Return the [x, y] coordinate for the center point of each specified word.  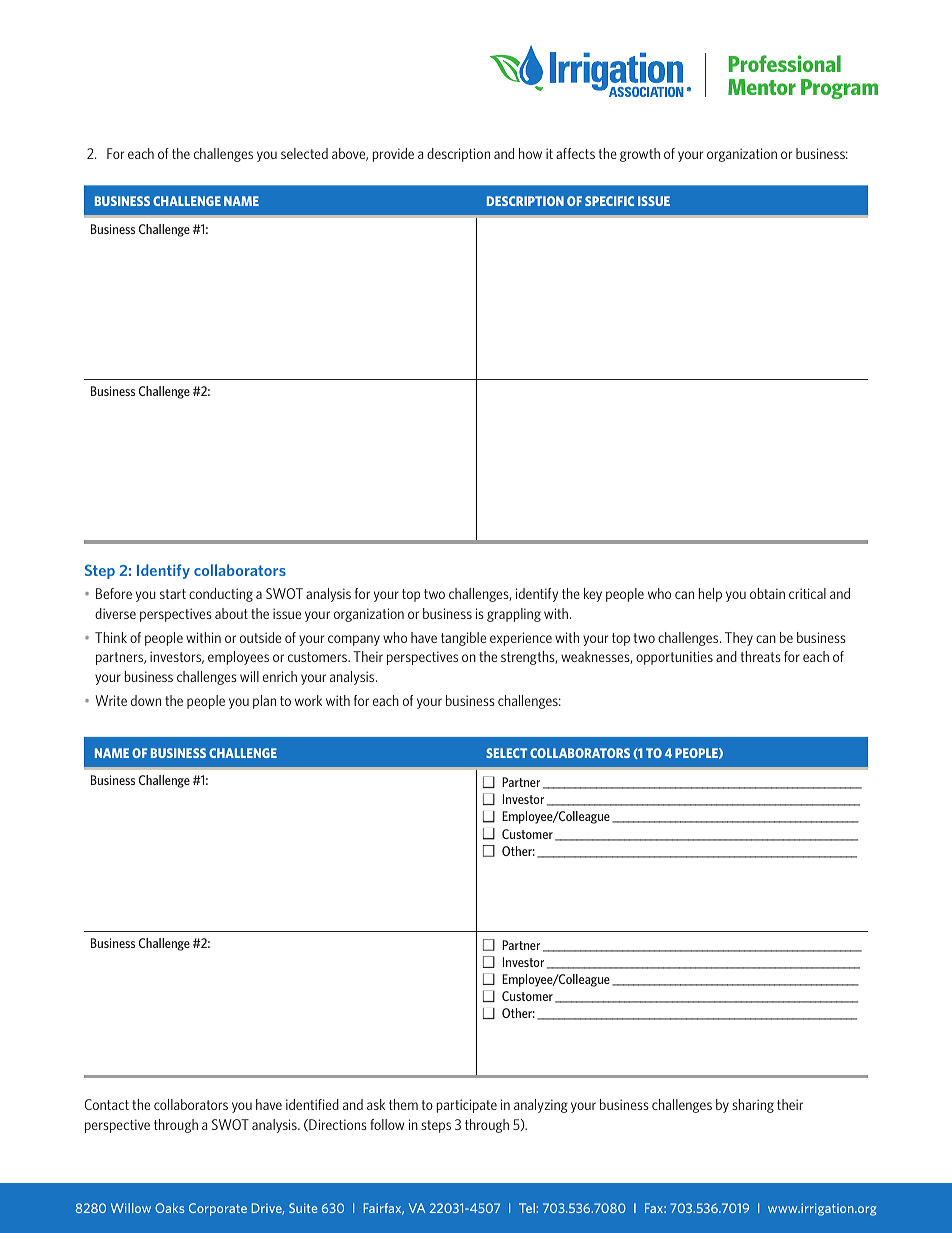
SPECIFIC [609, 201]
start [173, 594]
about [231, 613]
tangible [463, 639]
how [530, 153]
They [739, 639]
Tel [527, 1208]
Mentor [762, 87]
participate [467, 1106]
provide [393, 155]
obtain [767, 593]
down [146, 700]
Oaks [169, 1208]
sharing [753, 1106]
